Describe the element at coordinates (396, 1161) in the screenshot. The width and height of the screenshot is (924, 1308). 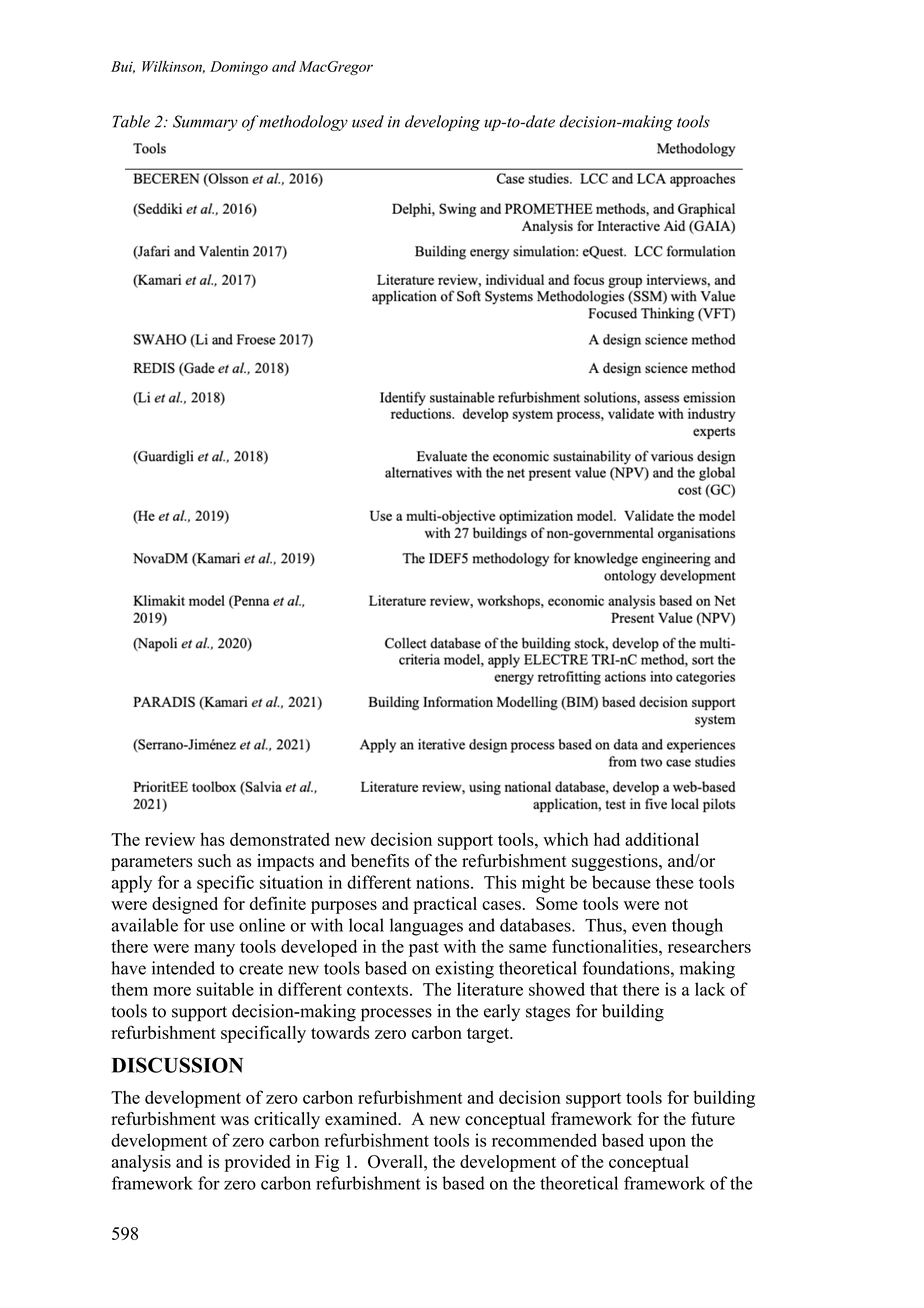
I see `Overall` at that location.
